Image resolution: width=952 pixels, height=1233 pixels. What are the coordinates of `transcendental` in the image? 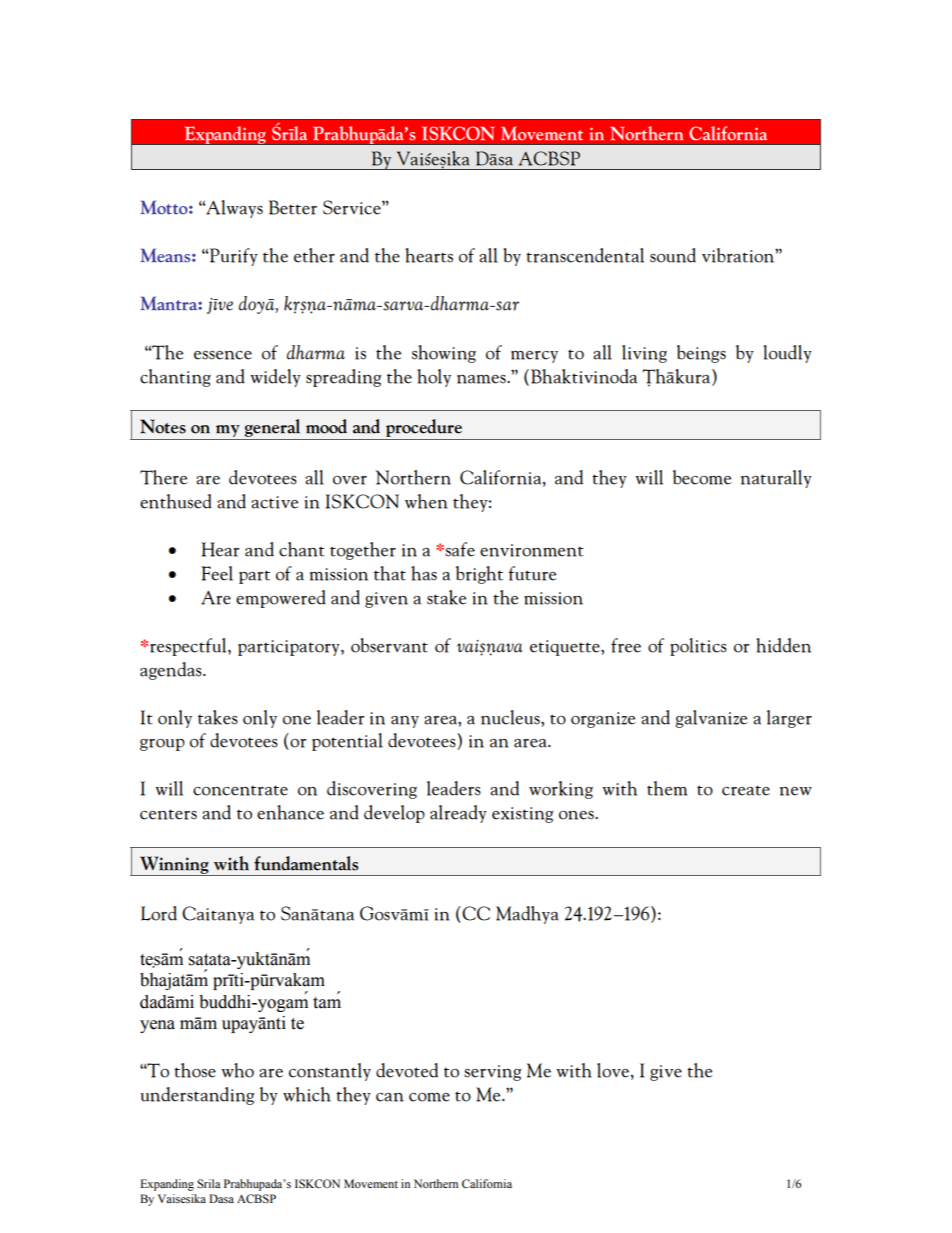 It's located at (585, 255).
